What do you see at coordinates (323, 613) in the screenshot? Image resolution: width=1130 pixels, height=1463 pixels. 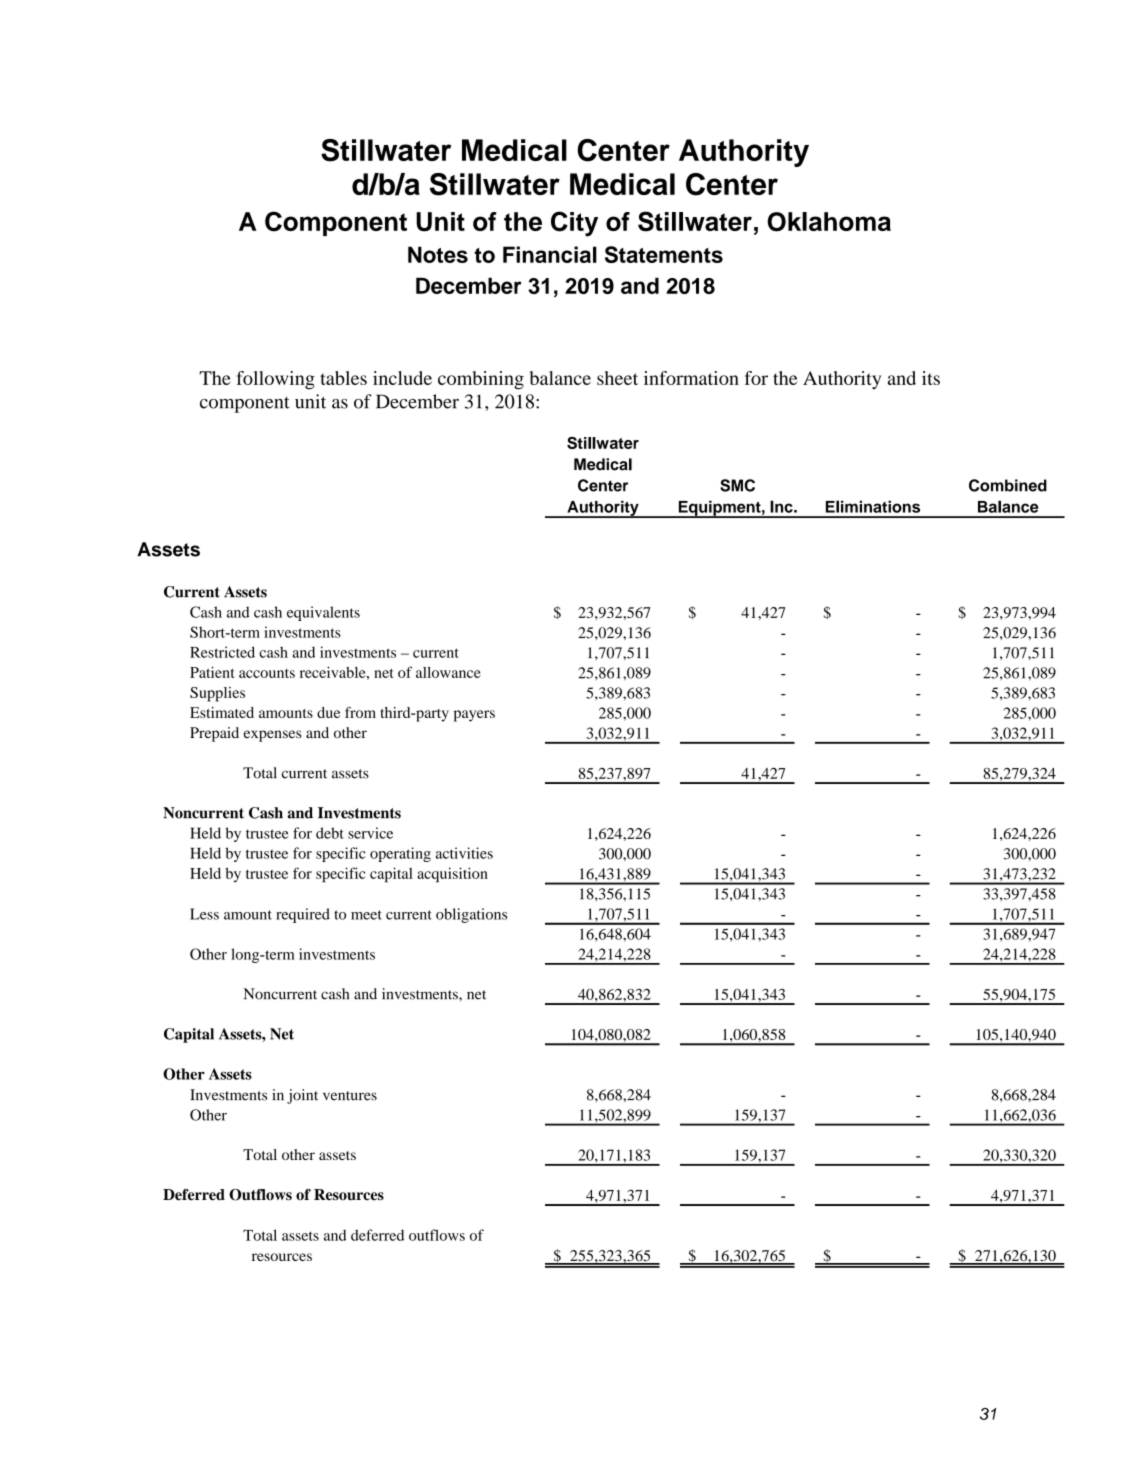 I see `equivalents` at bounding box center [323, 613].
